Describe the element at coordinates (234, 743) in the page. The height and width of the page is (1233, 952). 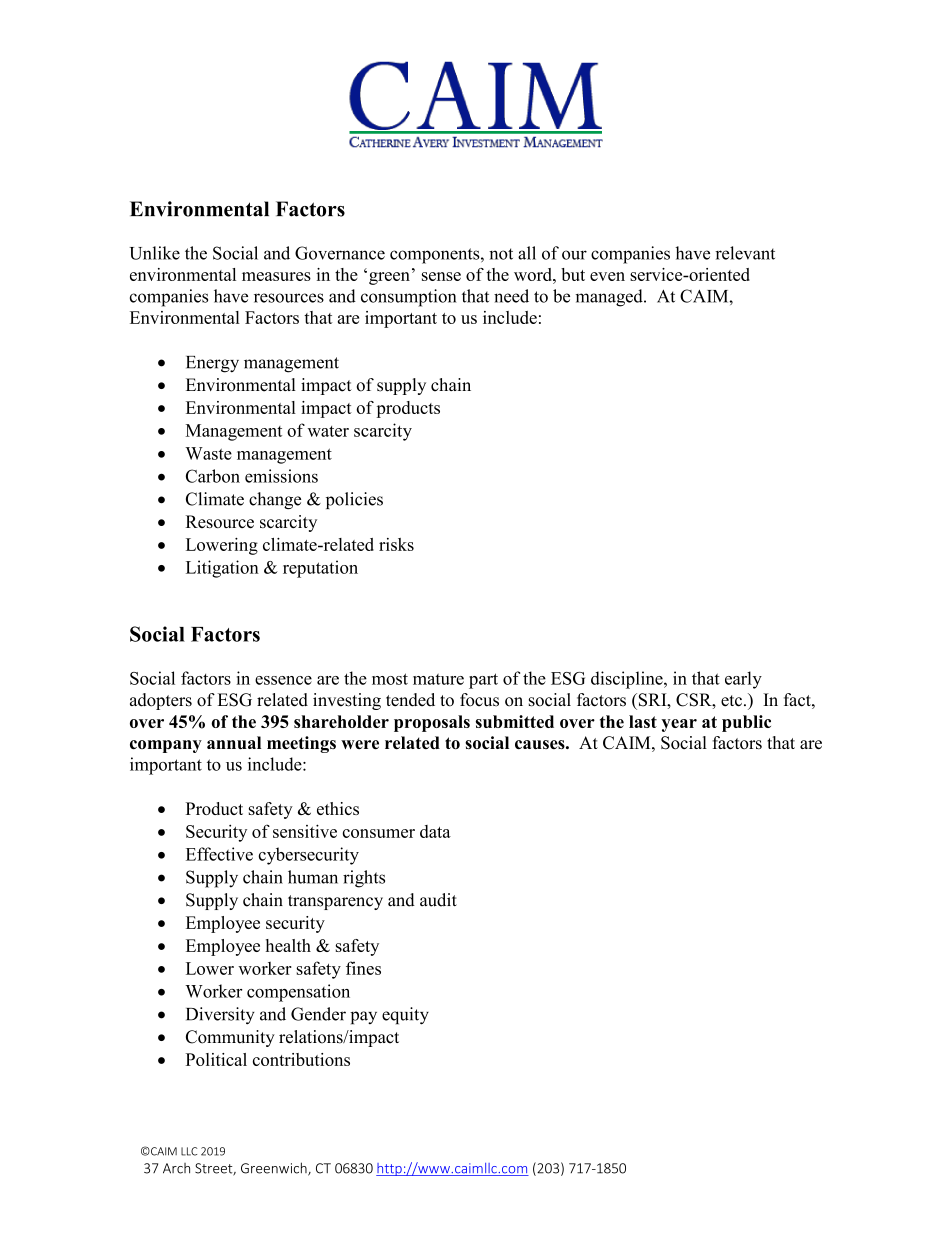
I see `annual` at that location.
